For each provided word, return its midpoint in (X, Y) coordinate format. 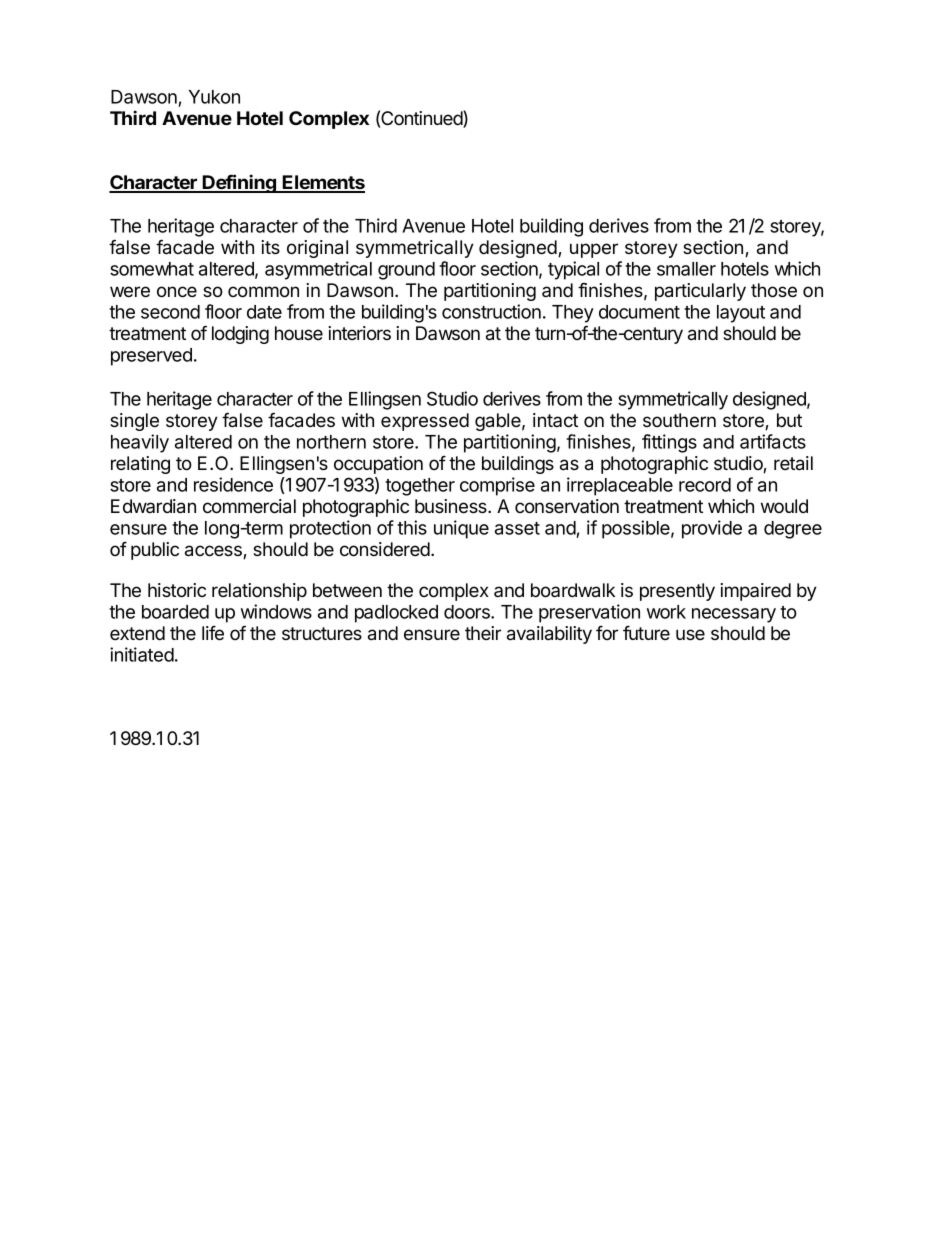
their (483, 633)
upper (594, 250)
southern (679, 420)
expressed (425, 422)
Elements (323, 183)
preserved (151, 357)
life (213, 633)
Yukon (214, 97)
